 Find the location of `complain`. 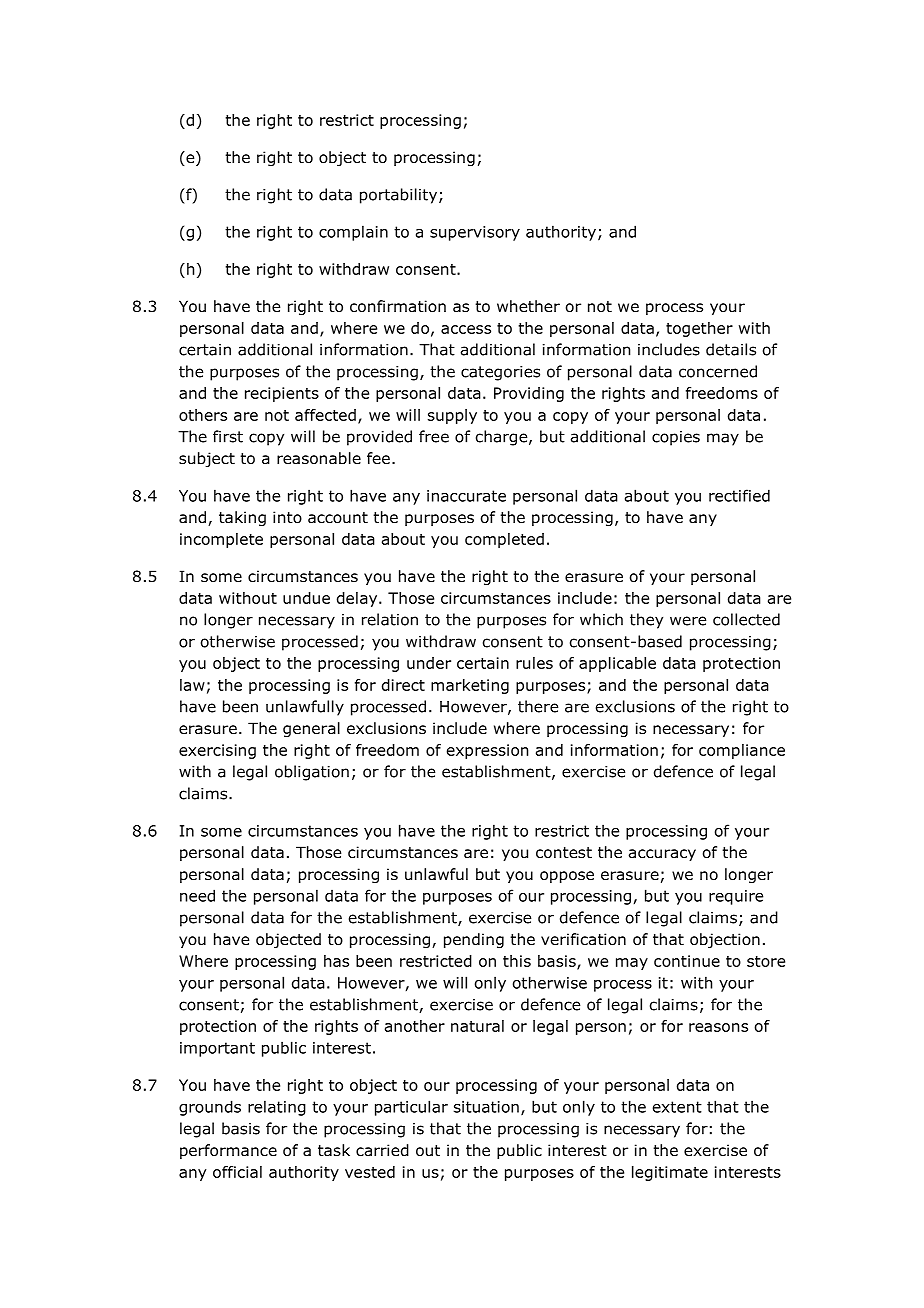

complain is located at coordinates (353, 233).
